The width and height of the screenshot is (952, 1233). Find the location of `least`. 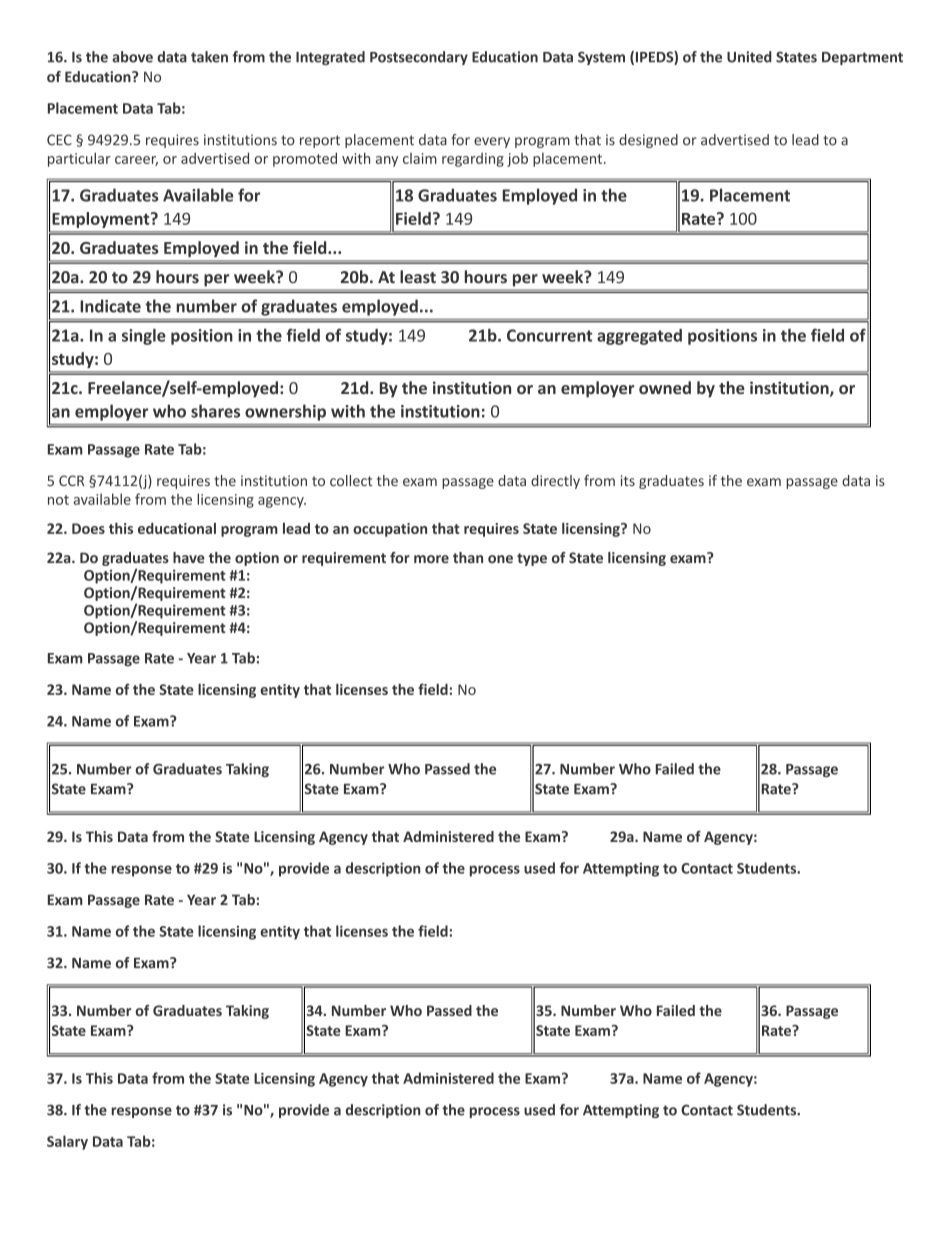

least is located at coordinates (418, 277).
